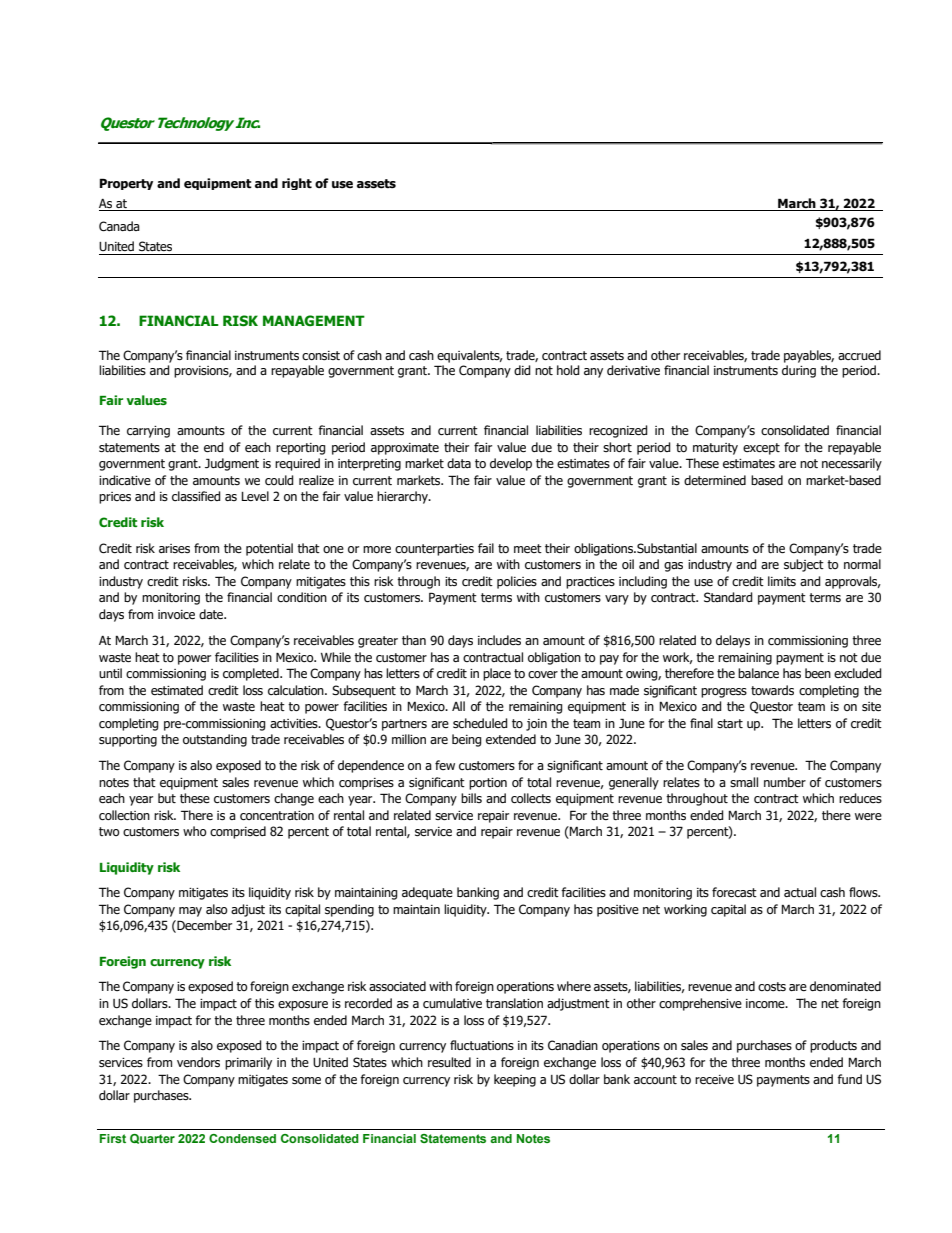 This document has height=1233, width=952. What do you see at coordinates (497, 674) in the document?
I see `place` at bounding box center [497, 674].
